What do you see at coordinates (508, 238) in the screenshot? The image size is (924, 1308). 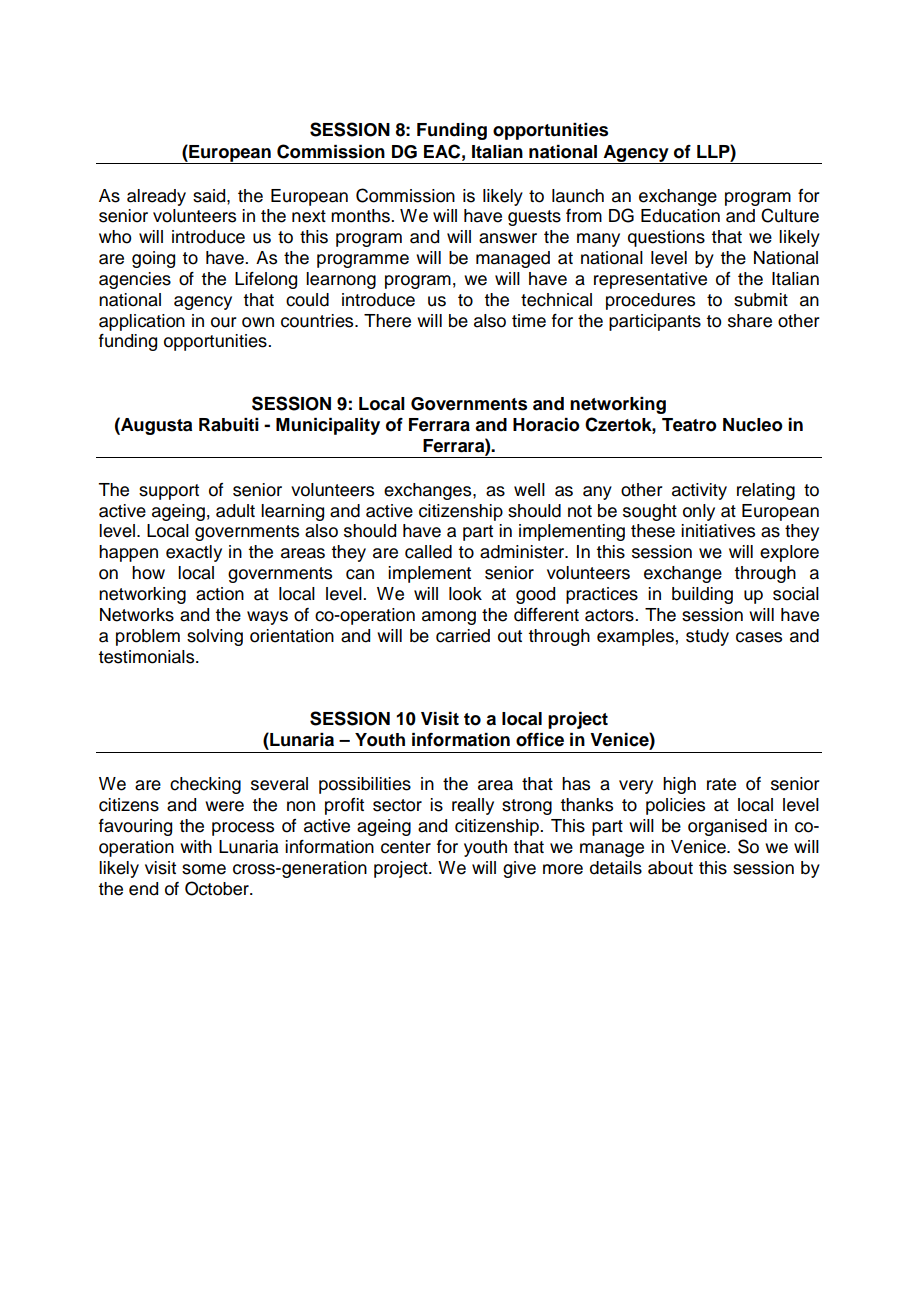 I see `answer` at bounding box center [508, 238].
